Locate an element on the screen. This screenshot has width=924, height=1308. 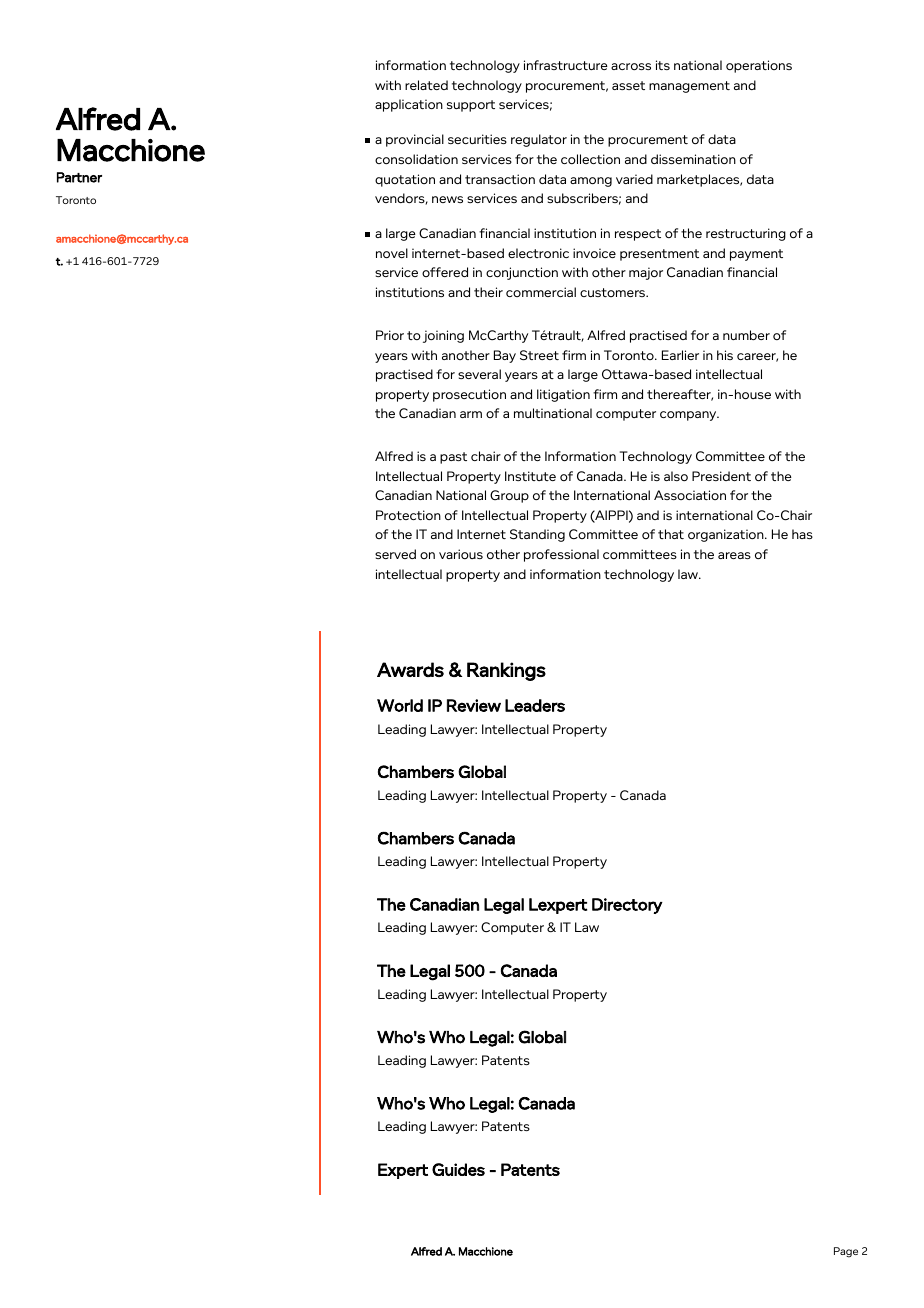
Review is located at coordinates (474, 705).
